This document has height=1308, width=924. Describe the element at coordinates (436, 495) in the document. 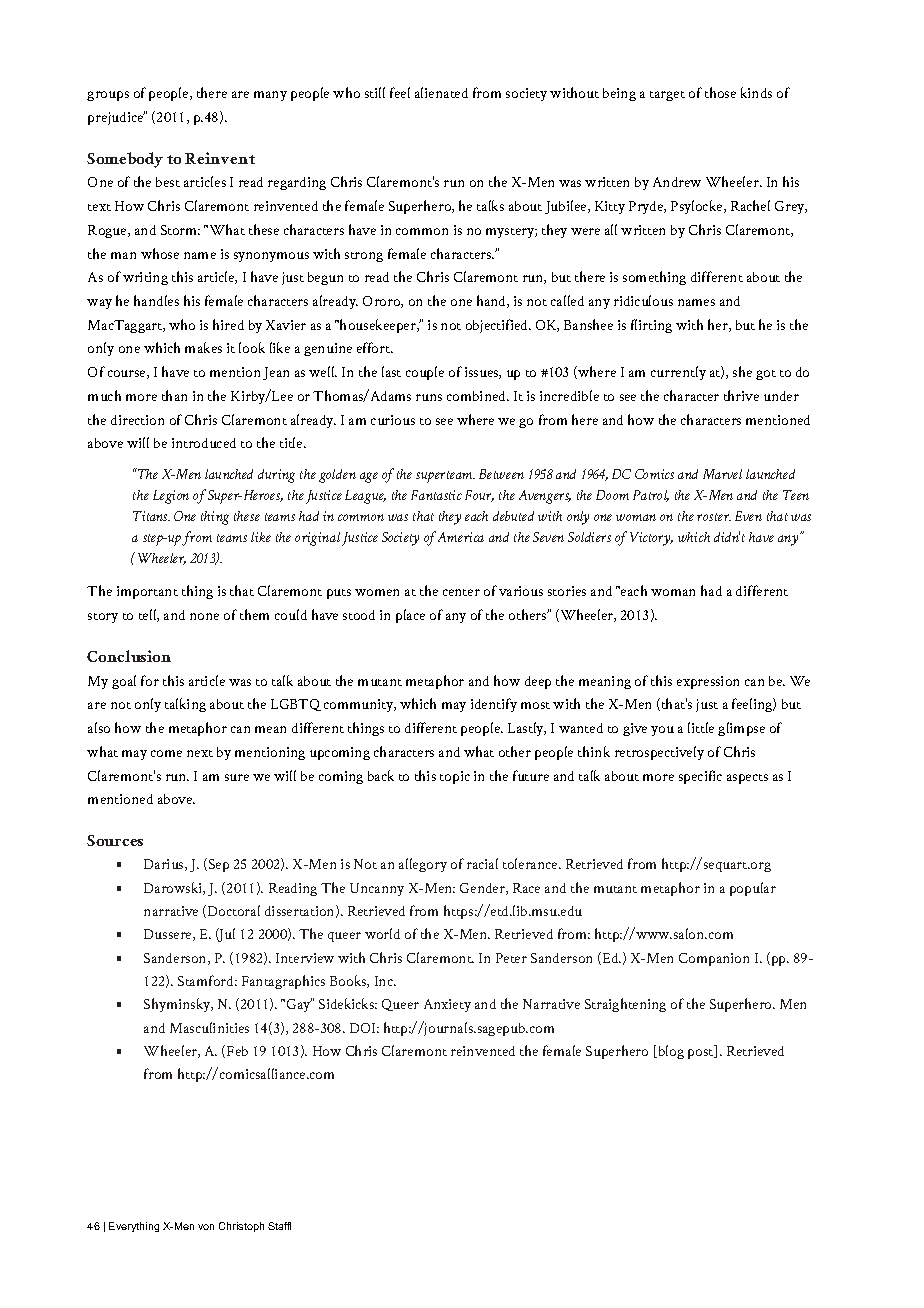

I see `Fantastic` at that location.
